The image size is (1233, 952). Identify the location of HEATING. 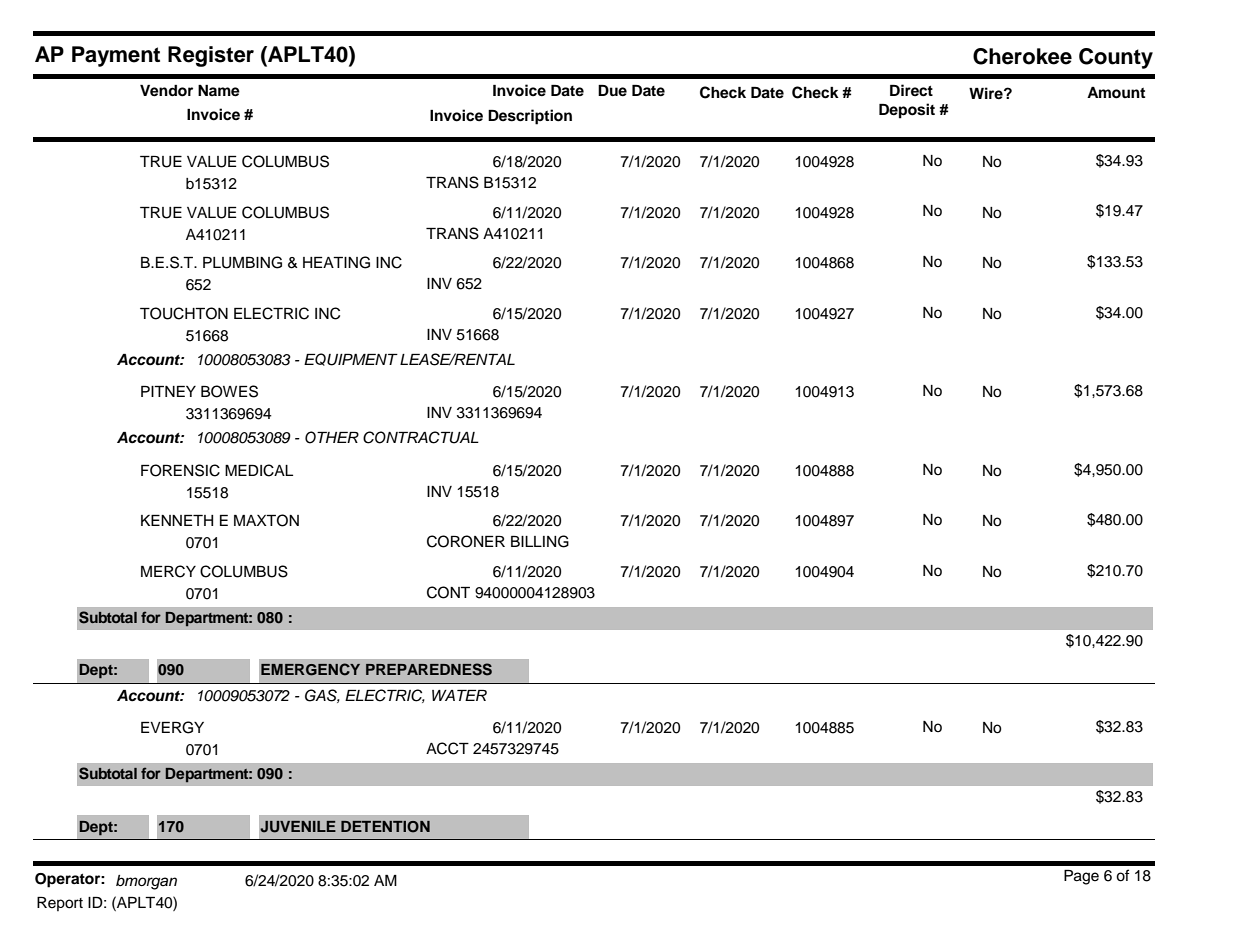
(336, 262).
